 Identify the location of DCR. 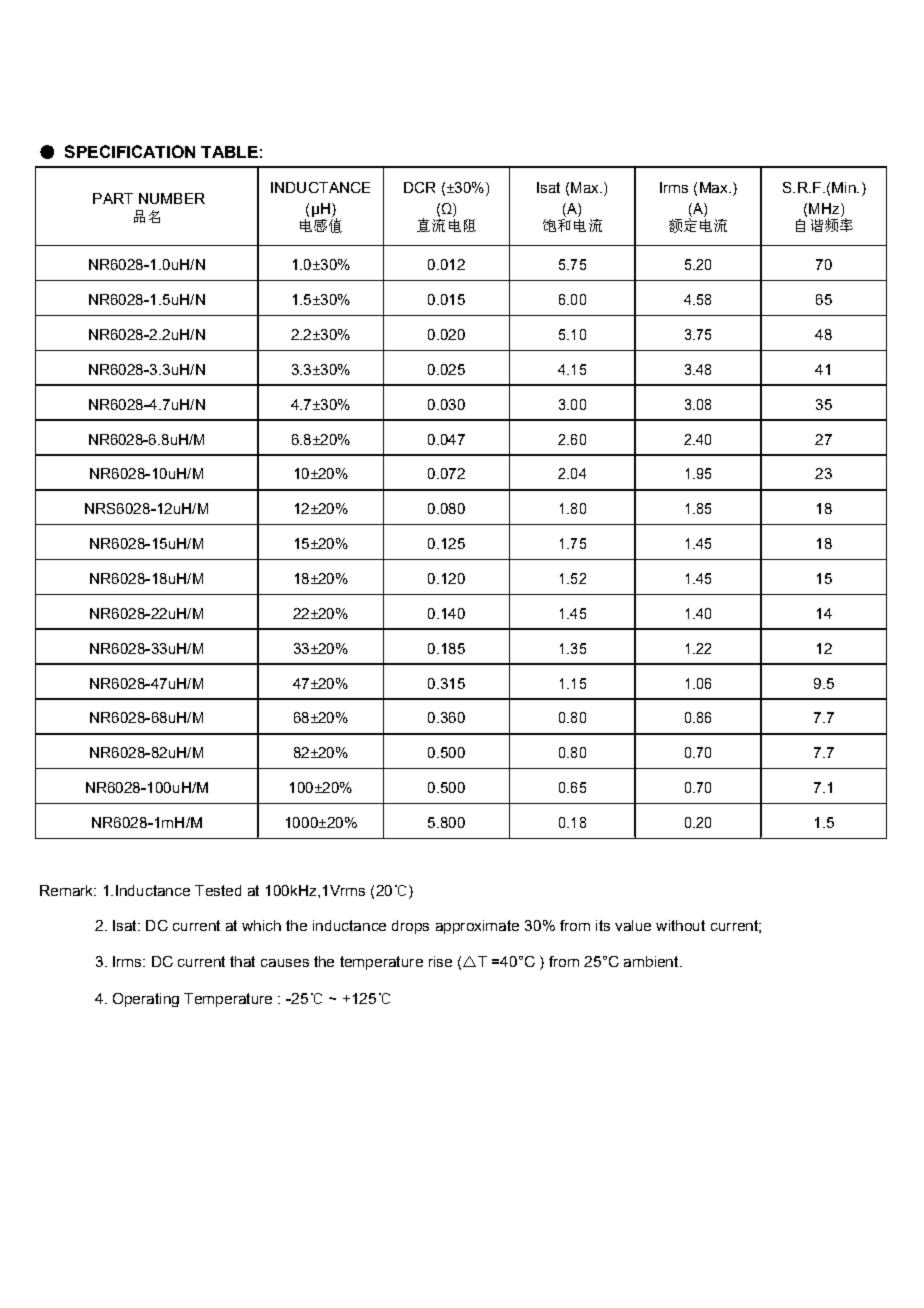
(419, 187).
